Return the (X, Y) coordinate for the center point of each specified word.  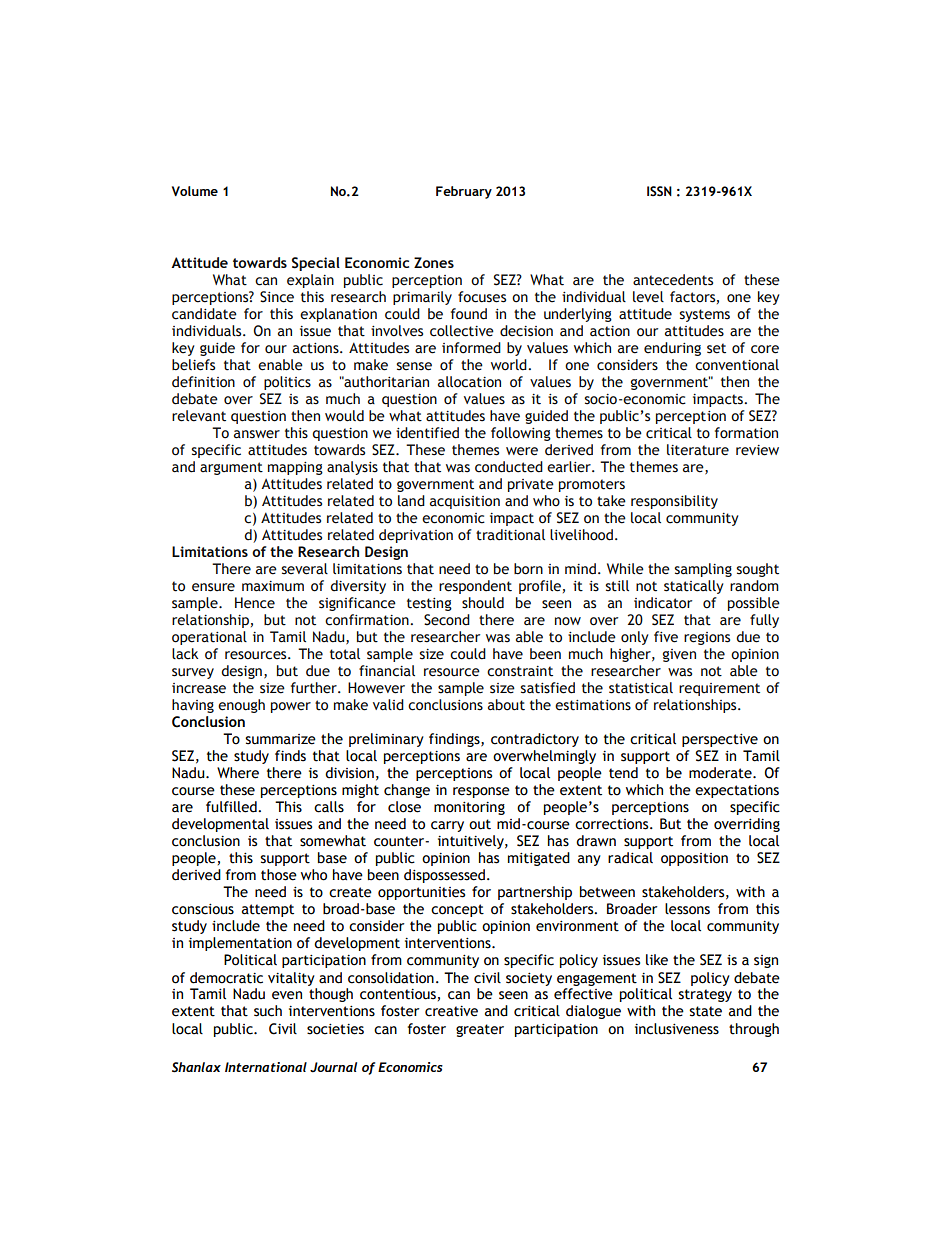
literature (698, 450)
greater (480, 1030)
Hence (255, 603)
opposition (694, 859)
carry (447, 826)
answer (257, 434)
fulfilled (232, 807)
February (464, 192)
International (266, 1067)
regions (707, 638)
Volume (195, 191)
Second (447, 620)
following (521, 434)
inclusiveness (677, 1029)
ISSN (659, 191)
